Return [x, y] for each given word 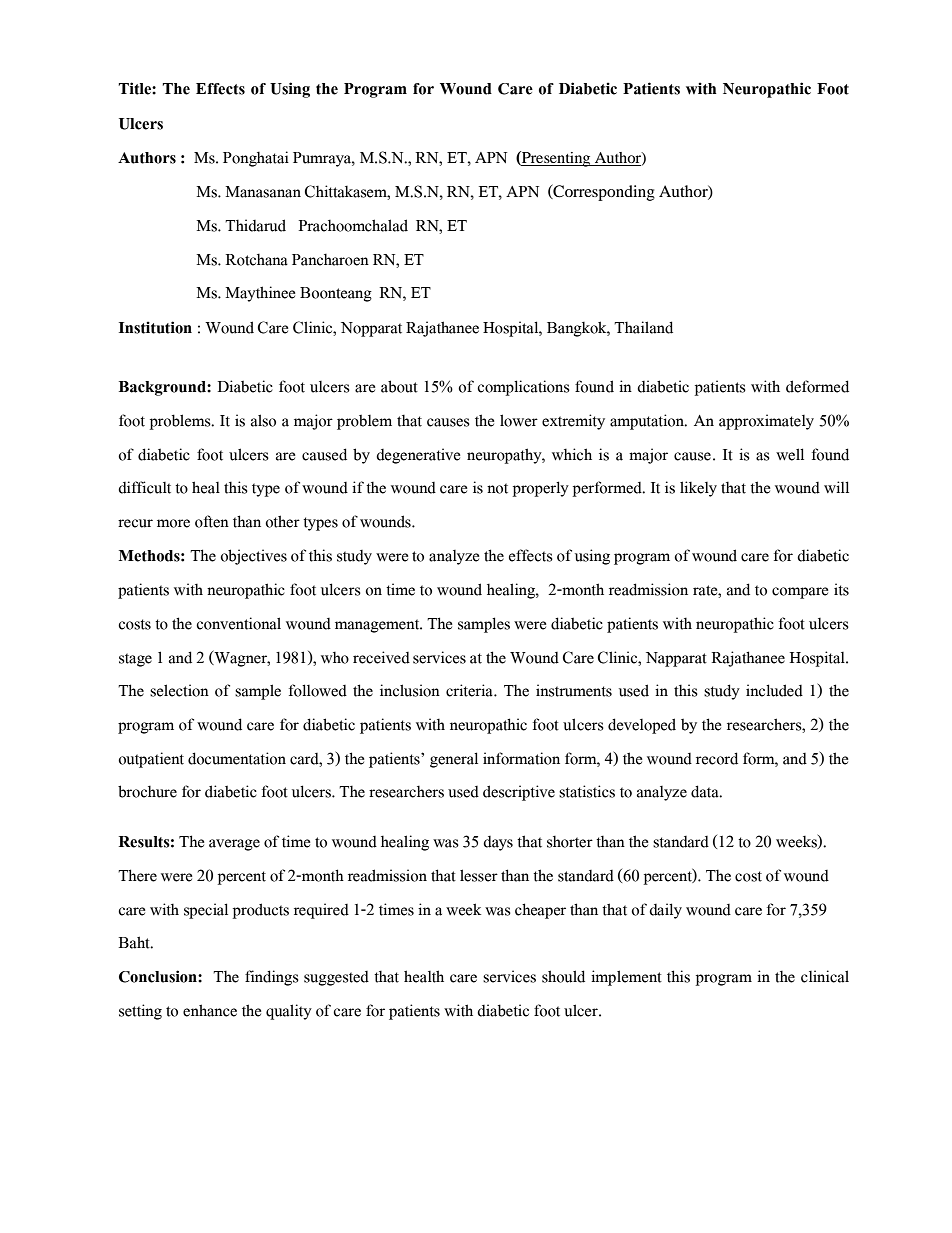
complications [523, 388]
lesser [479, 875]
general [454, 760]
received [381, 657]
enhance [210, 1010]
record [717, 758]
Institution [155, 327]
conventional [238, 623]
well [790, 454]
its [841, 589]
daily [665, 911]
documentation [237, 758]
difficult [144, 487]
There [137, 875]
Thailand [643, 327]
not [497, 488]
